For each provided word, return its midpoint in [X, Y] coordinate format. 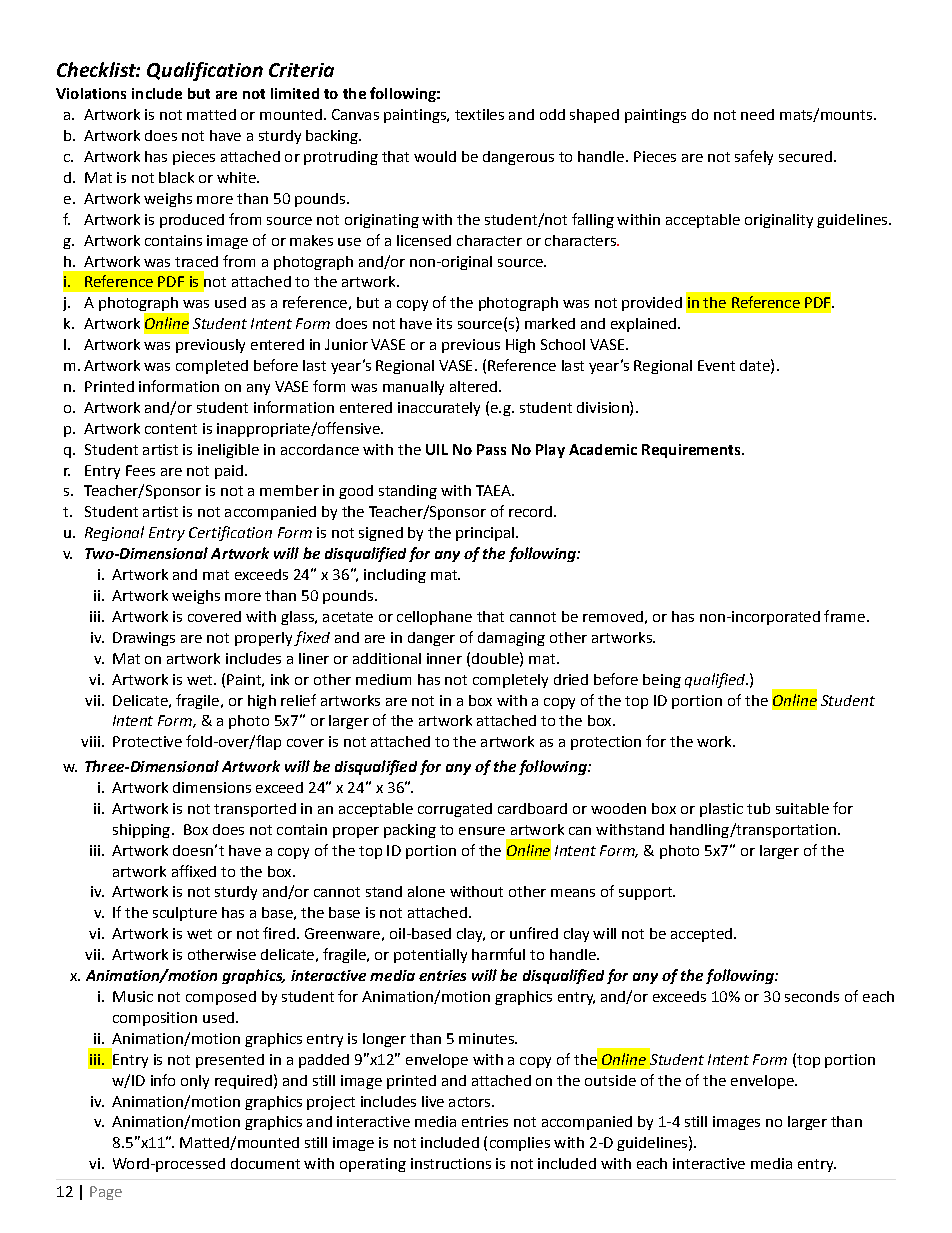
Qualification [205, 71]
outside [610, 1080]
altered [475, 386]
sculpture [185, 914]
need [757, 114]
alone [426, 891]
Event [716, 365]
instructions [451, 1163]
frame [844, 616]
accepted [703, 935]
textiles [479, 114]
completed [212, 367]
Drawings [144, 639]
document [265, 1163]
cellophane [434, 618]
